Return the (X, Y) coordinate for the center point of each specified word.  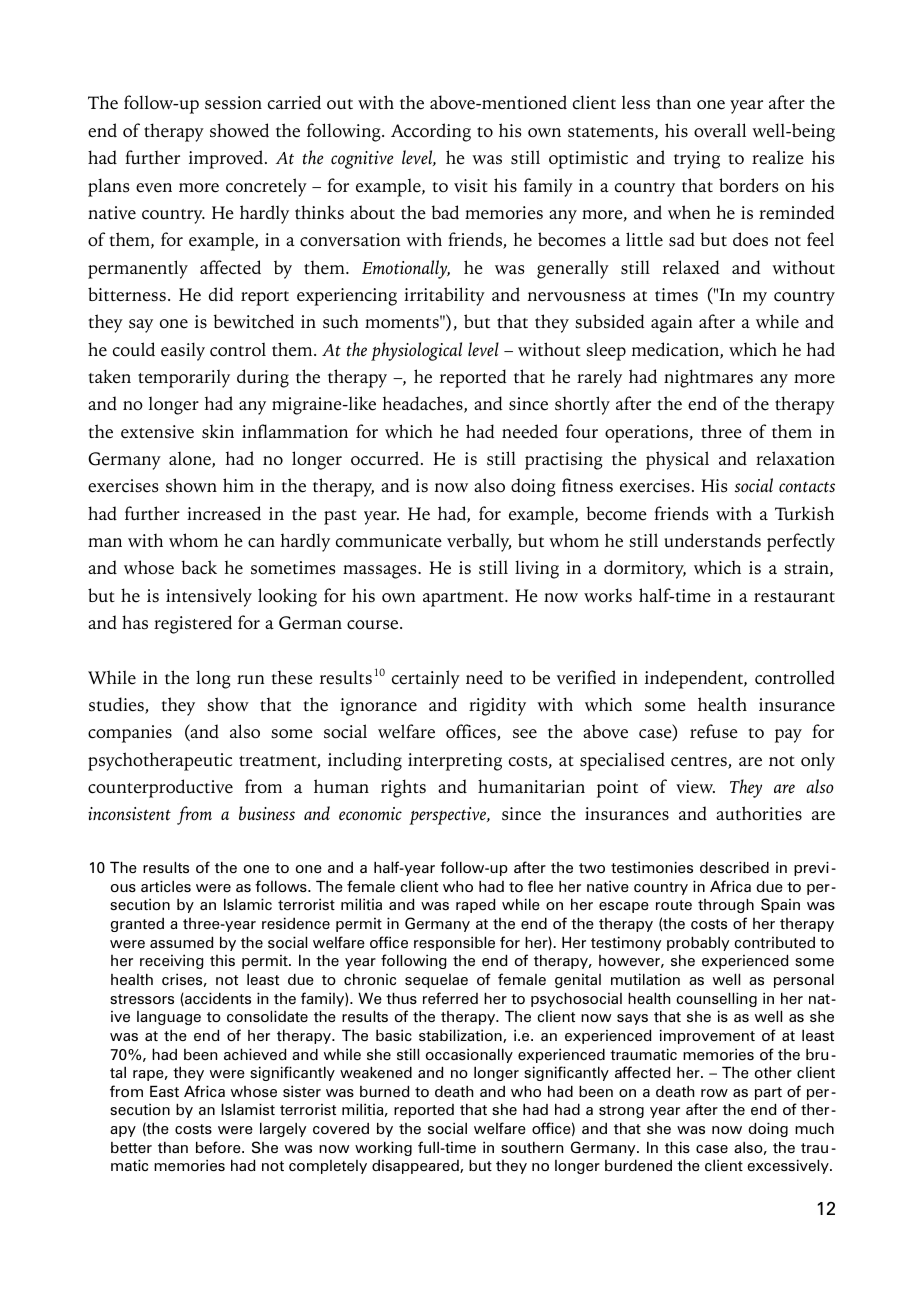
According (431, 132)
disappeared (416, 1167)
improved (227, 159)
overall (720, 130)
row (714, 1093)
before (219, 1147)
